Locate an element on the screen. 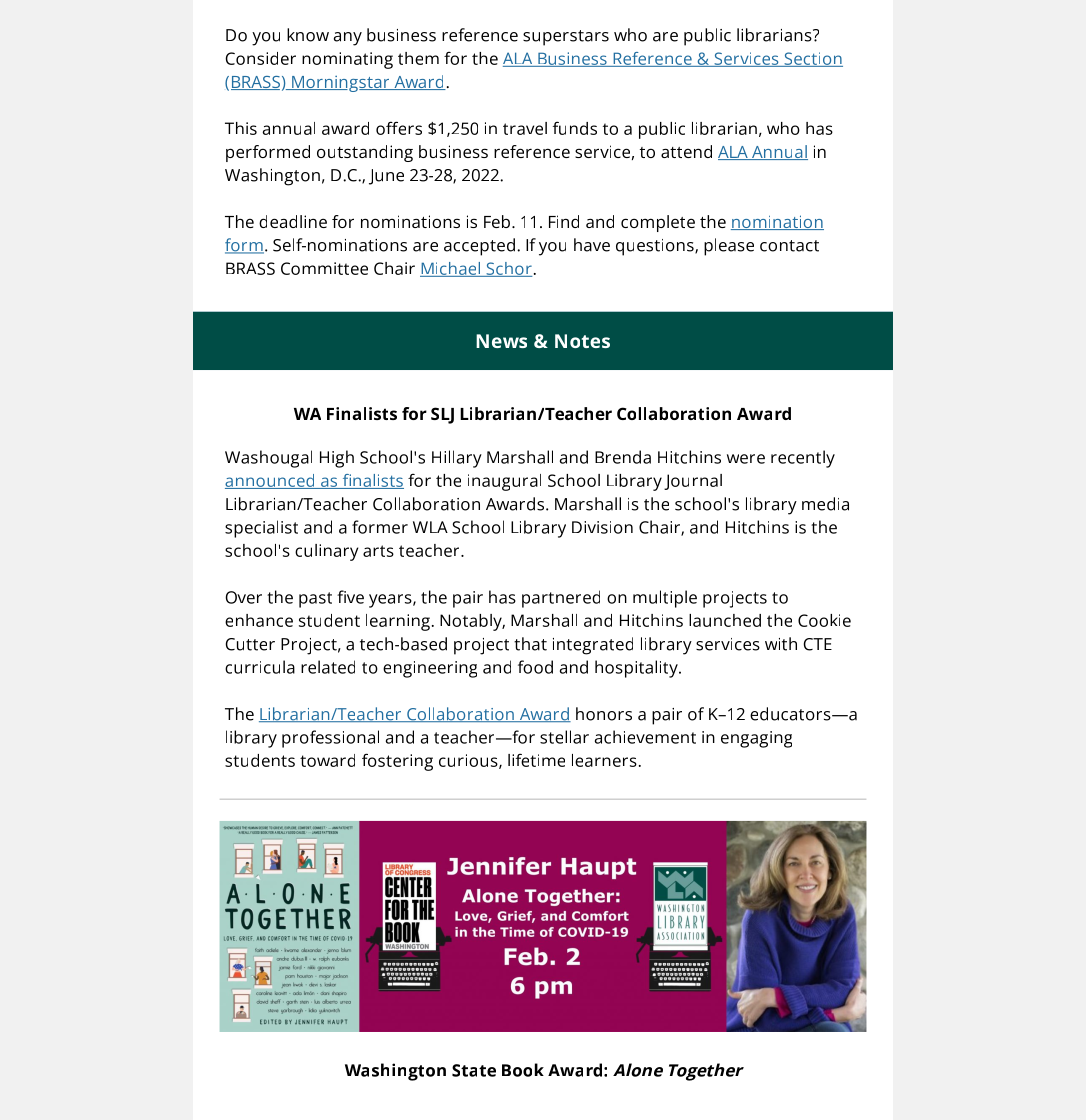  learners is located at coordinates (604, 760).
